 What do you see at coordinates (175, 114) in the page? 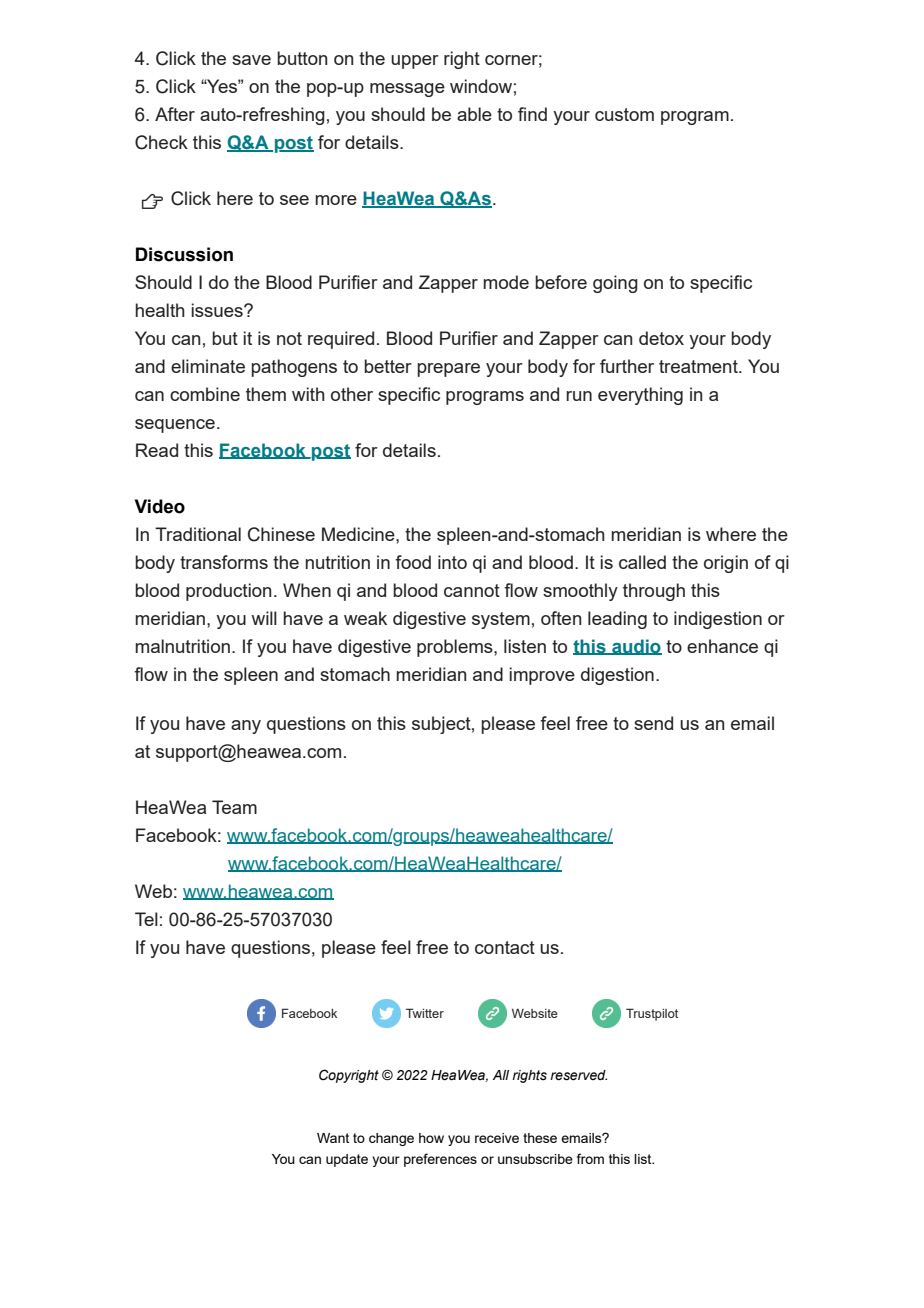
I see `After` at bounding box center [175, 114].
